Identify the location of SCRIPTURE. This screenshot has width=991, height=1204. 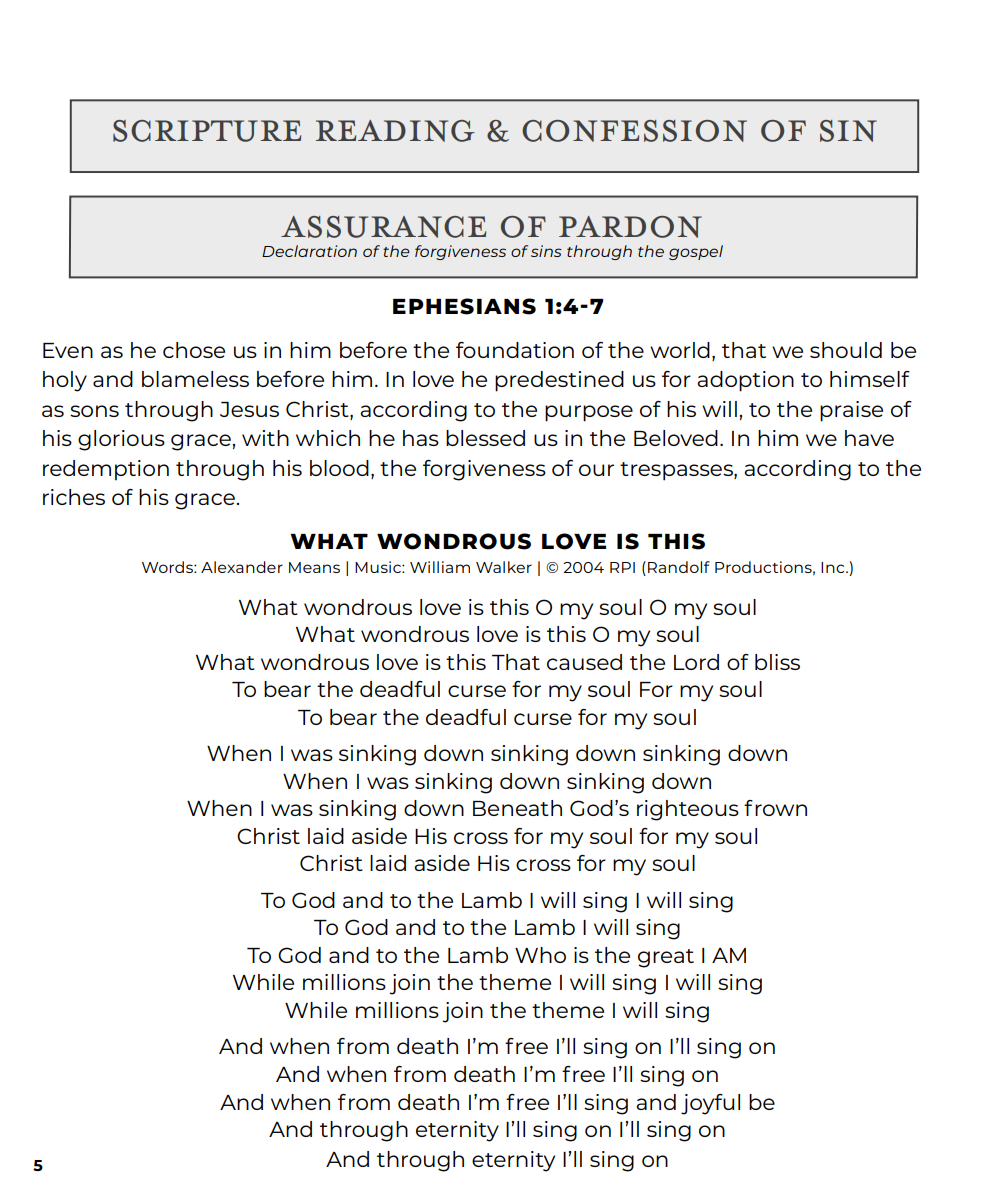
(207, 131).
